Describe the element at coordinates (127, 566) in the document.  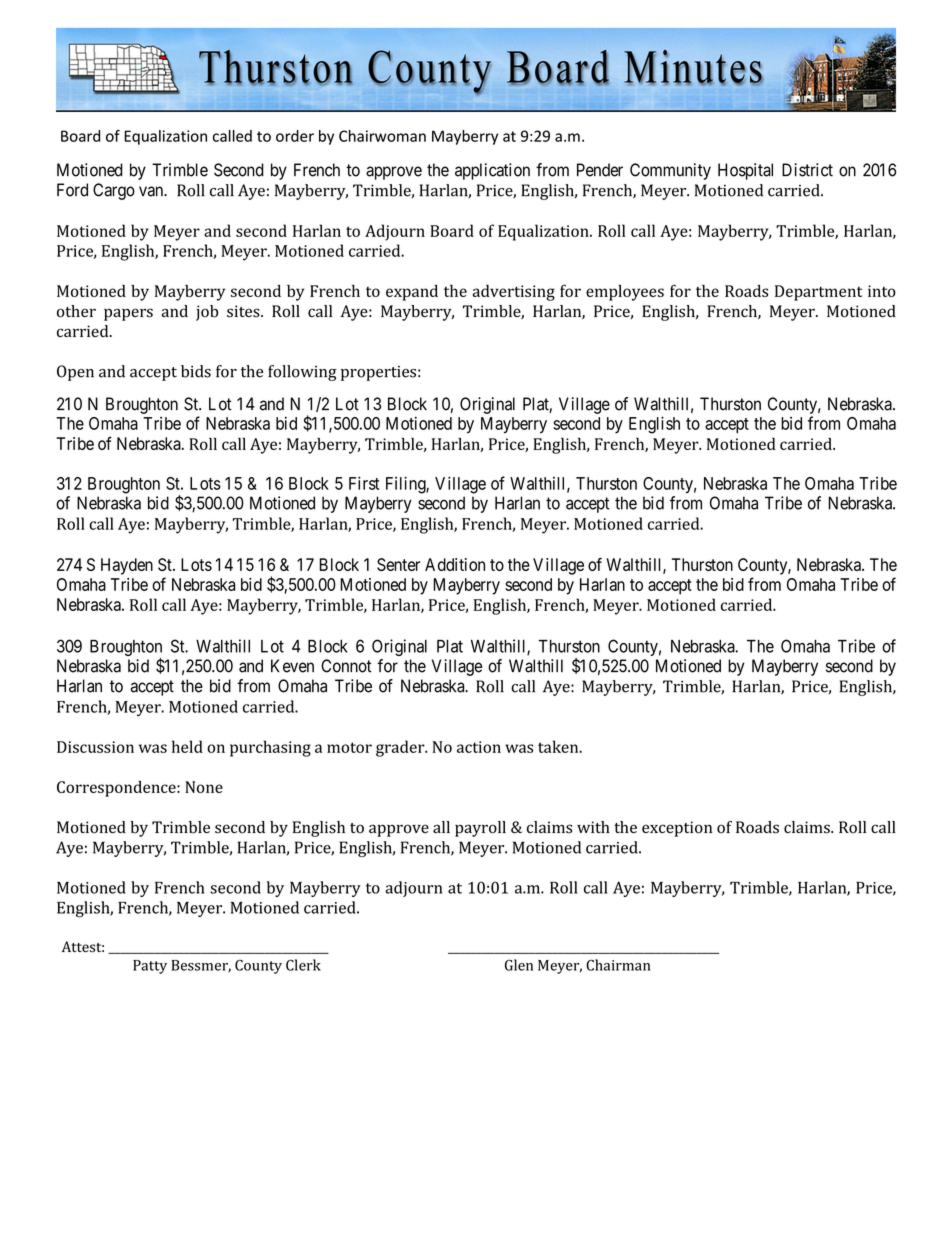
I see `Hayden` at that location.
